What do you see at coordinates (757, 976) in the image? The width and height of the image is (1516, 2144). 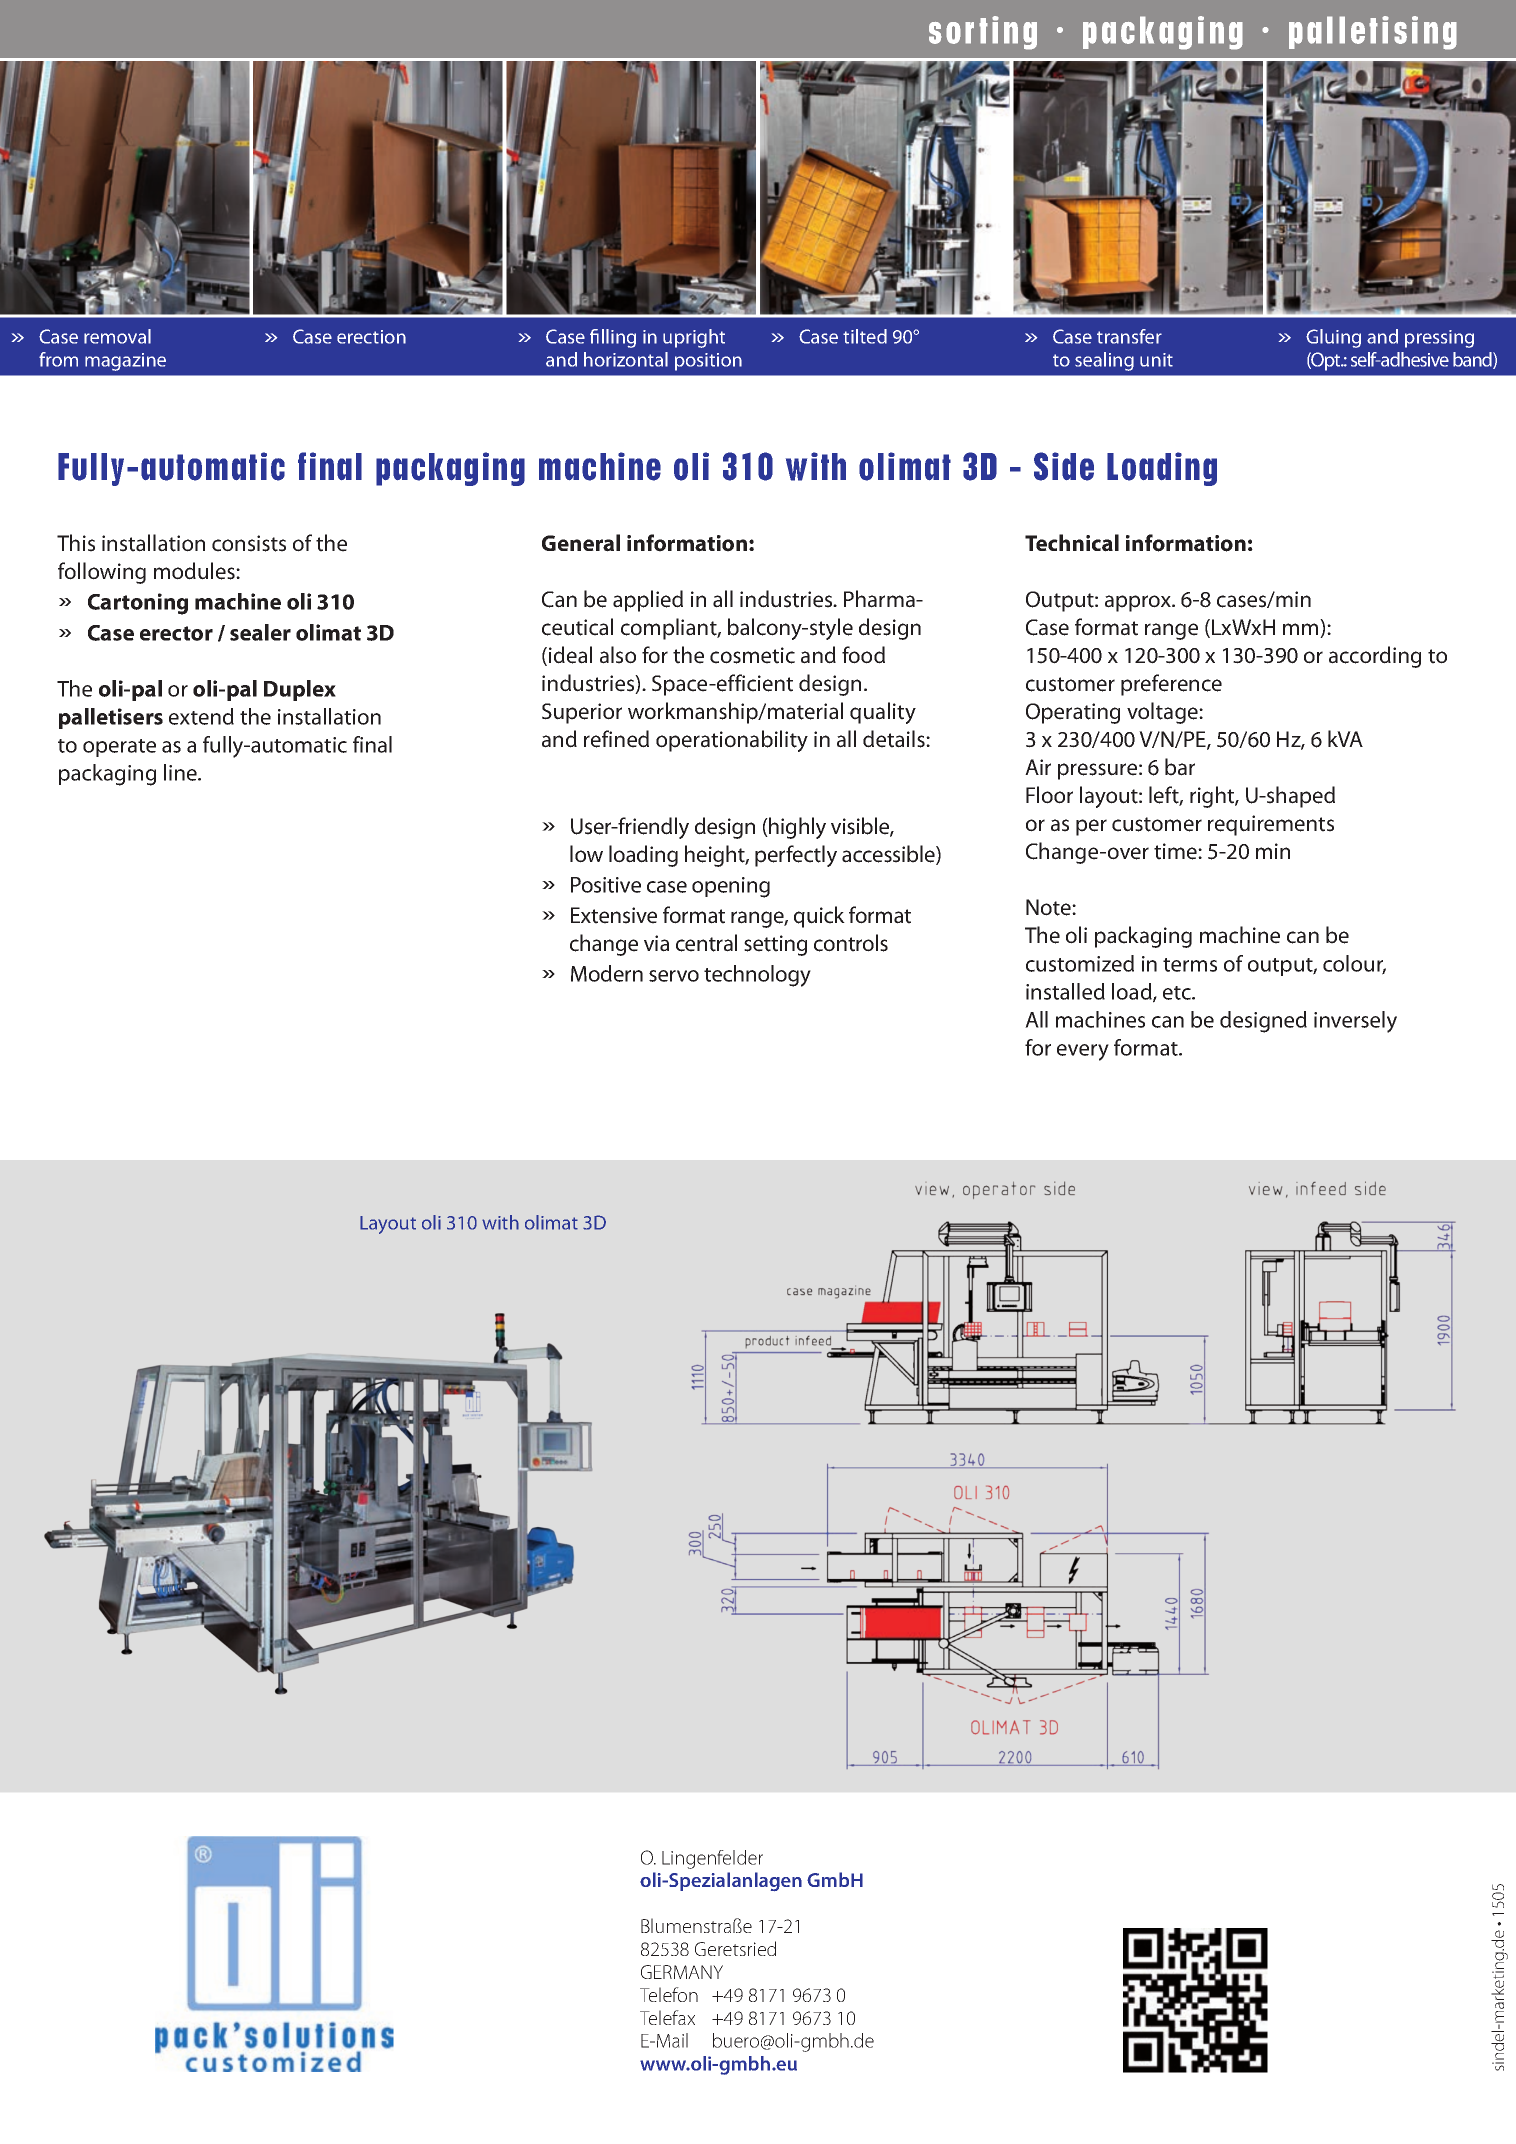 I see `technology` at bounding box center [757, 976].
